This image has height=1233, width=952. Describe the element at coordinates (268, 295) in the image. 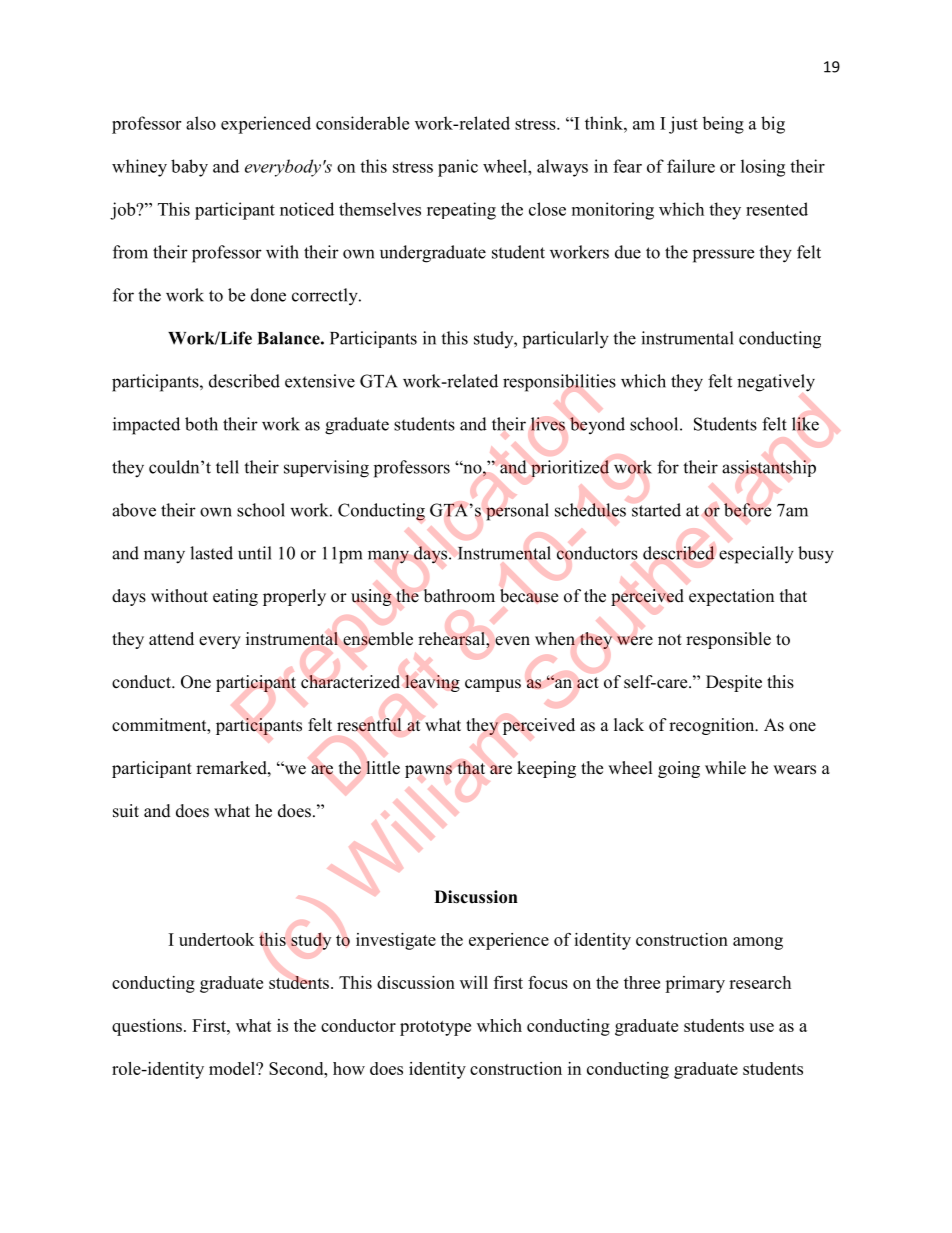

I see `done` at that location.
